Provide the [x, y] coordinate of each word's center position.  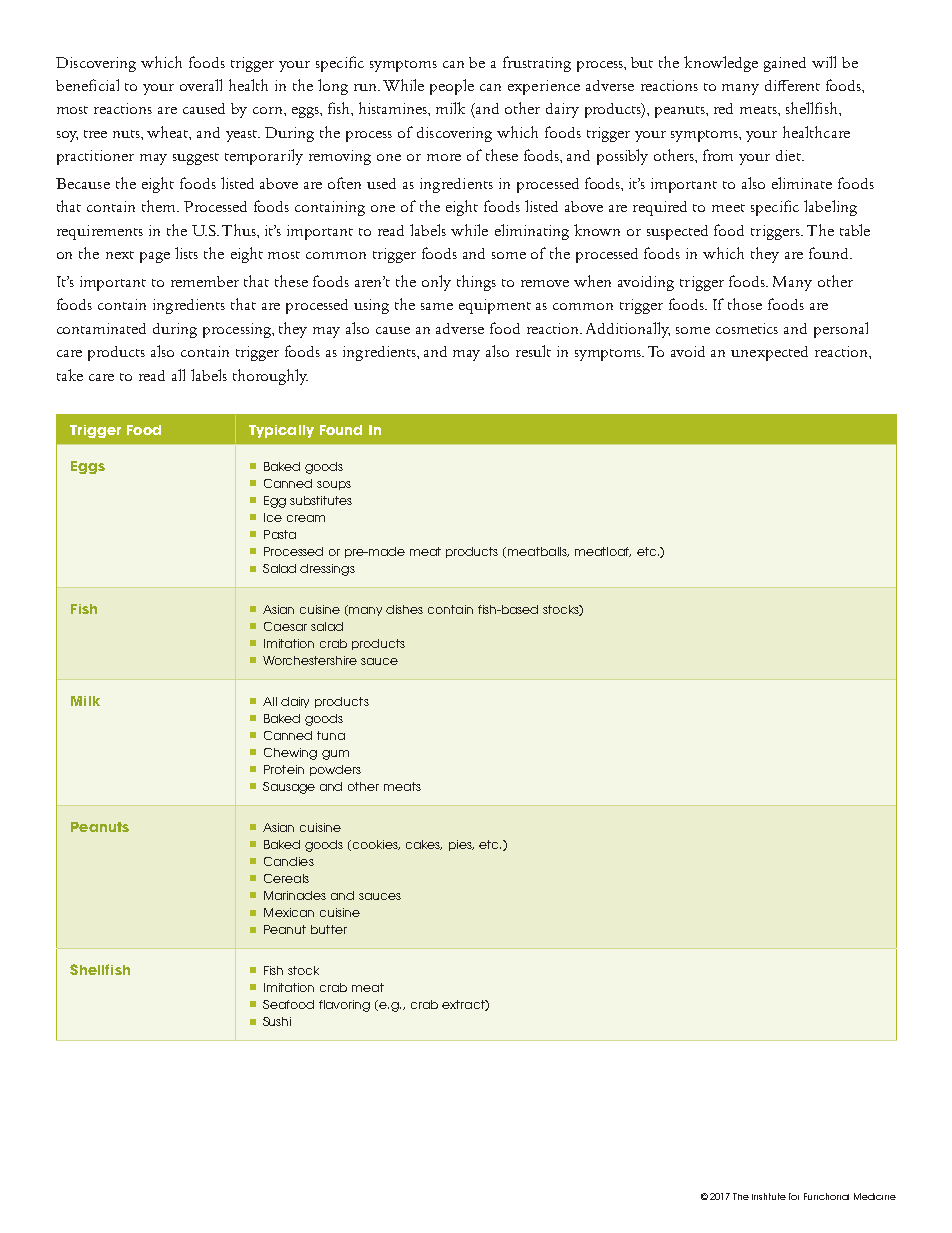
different [792, 85]
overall [201, 85]
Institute [769, 1196]
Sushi [277, 1021]
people [452, 87]
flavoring [344, 1006]
